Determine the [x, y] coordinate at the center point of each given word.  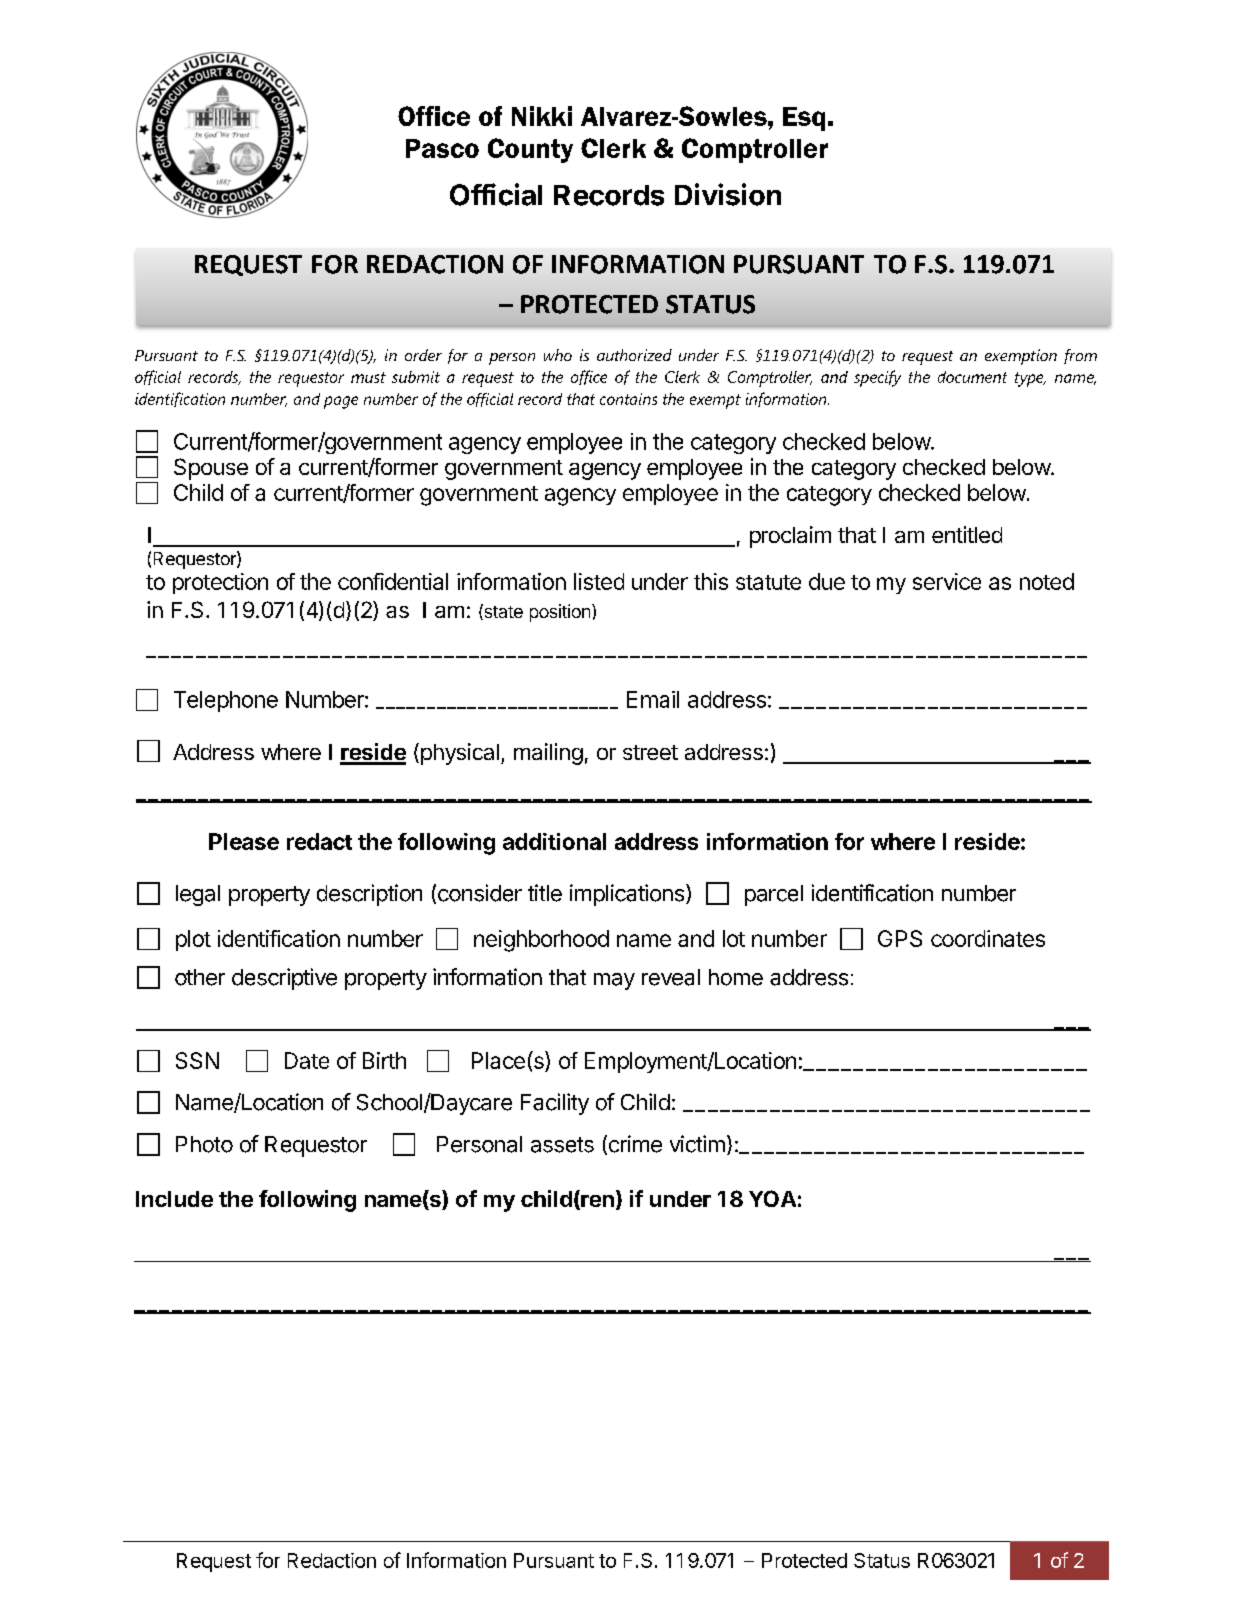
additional [554, 841]
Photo [204, 1144]
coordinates [988, 938]
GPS [900, 938]
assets [562, 1145]
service [947, 581]
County [530, 150]
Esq [804, 119]
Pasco [442, 148]
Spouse [211, 469]
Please [244, 841]
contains [628, 399]
